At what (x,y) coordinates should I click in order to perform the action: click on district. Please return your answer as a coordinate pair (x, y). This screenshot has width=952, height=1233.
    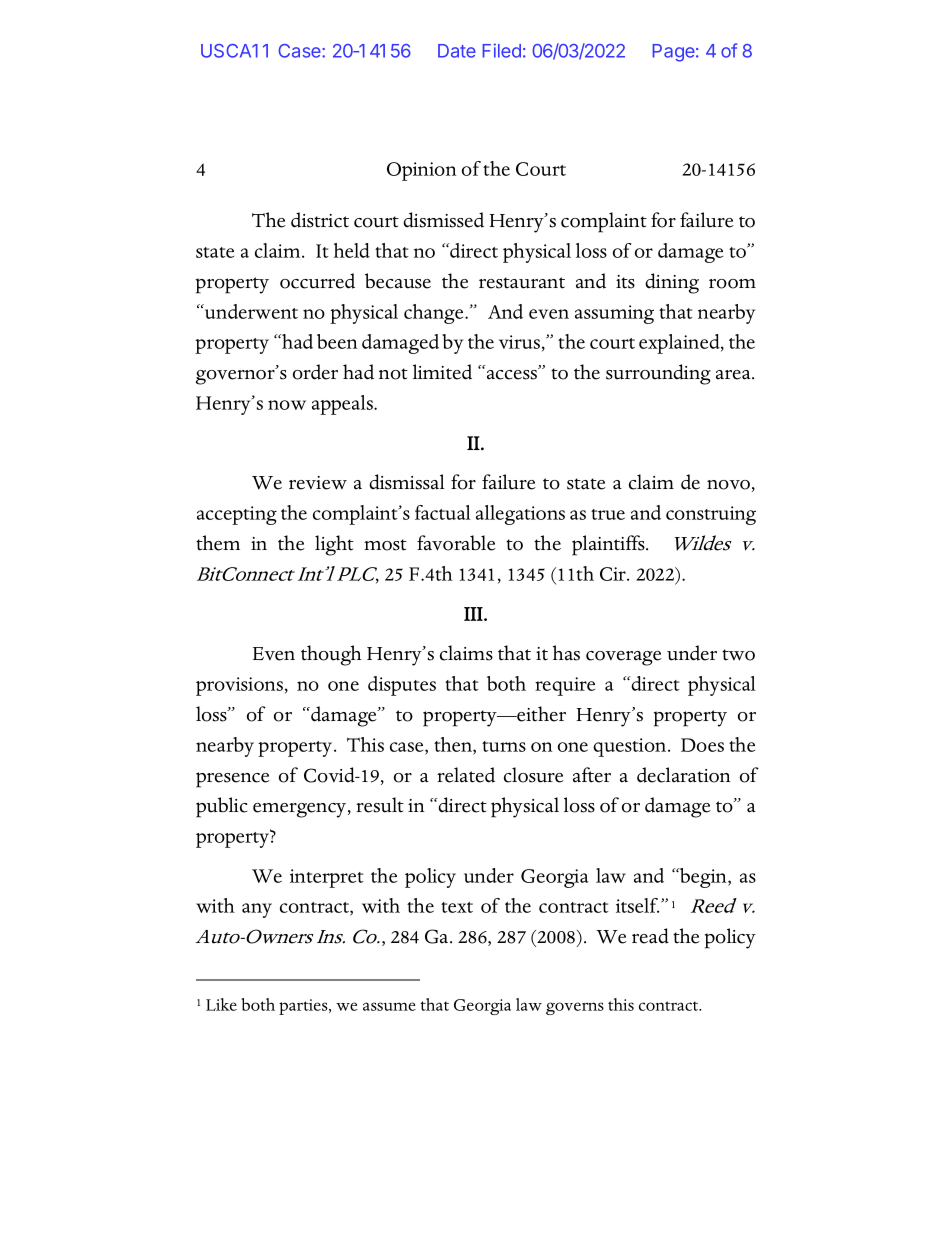
    Looking at the image, I should click on (320, 220).
